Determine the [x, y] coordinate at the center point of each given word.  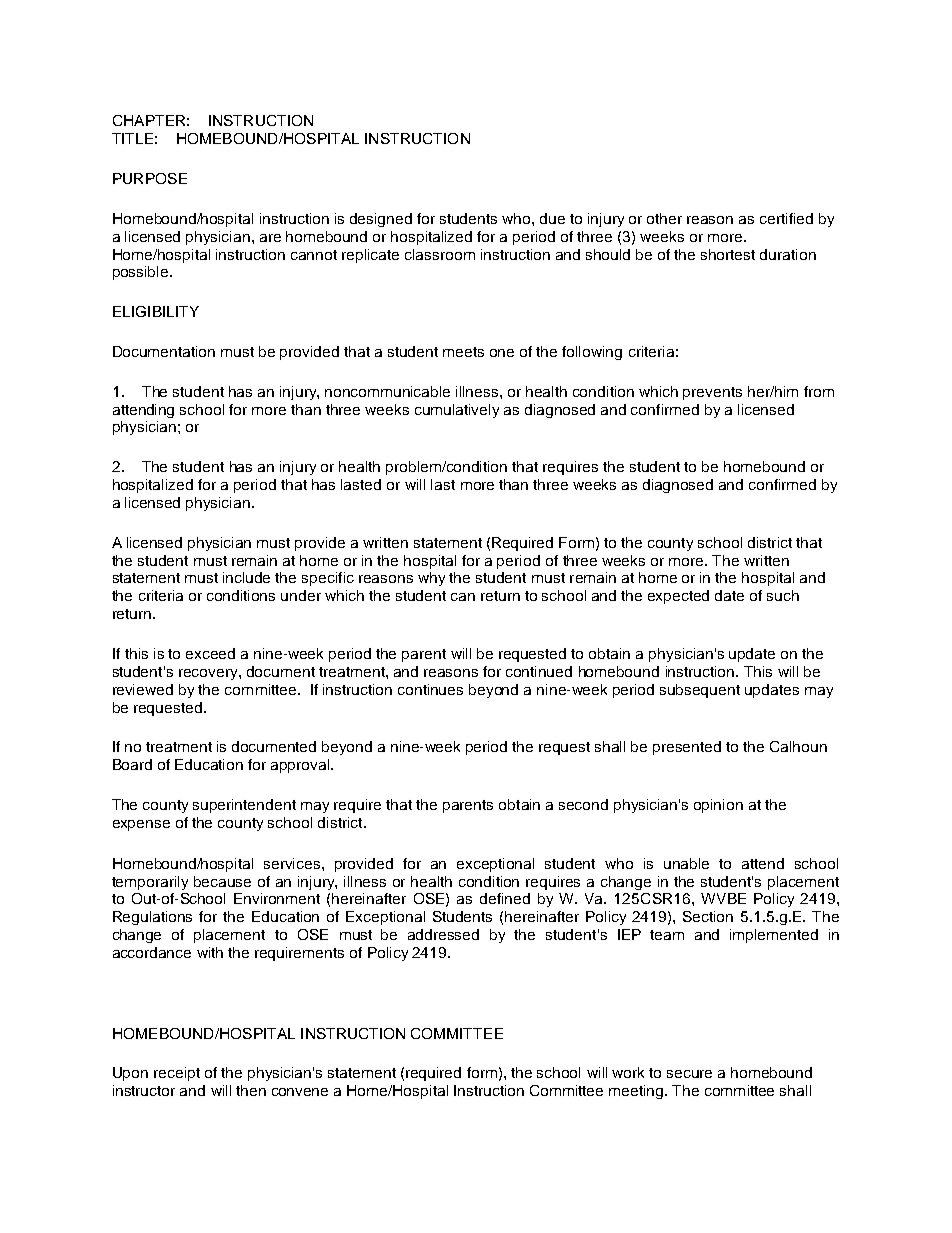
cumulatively [457, 411]
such [783, 595]
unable [686, 863]
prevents [712, 393]
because [222, 881]
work [628, 1072]
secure [689, 1074]
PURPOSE [150, 178]
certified [786, 218]
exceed [210, 653]
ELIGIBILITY [156, 311]
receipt [177, 1074]
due [552, 218]
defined [505, 898]
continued [539, 671]
